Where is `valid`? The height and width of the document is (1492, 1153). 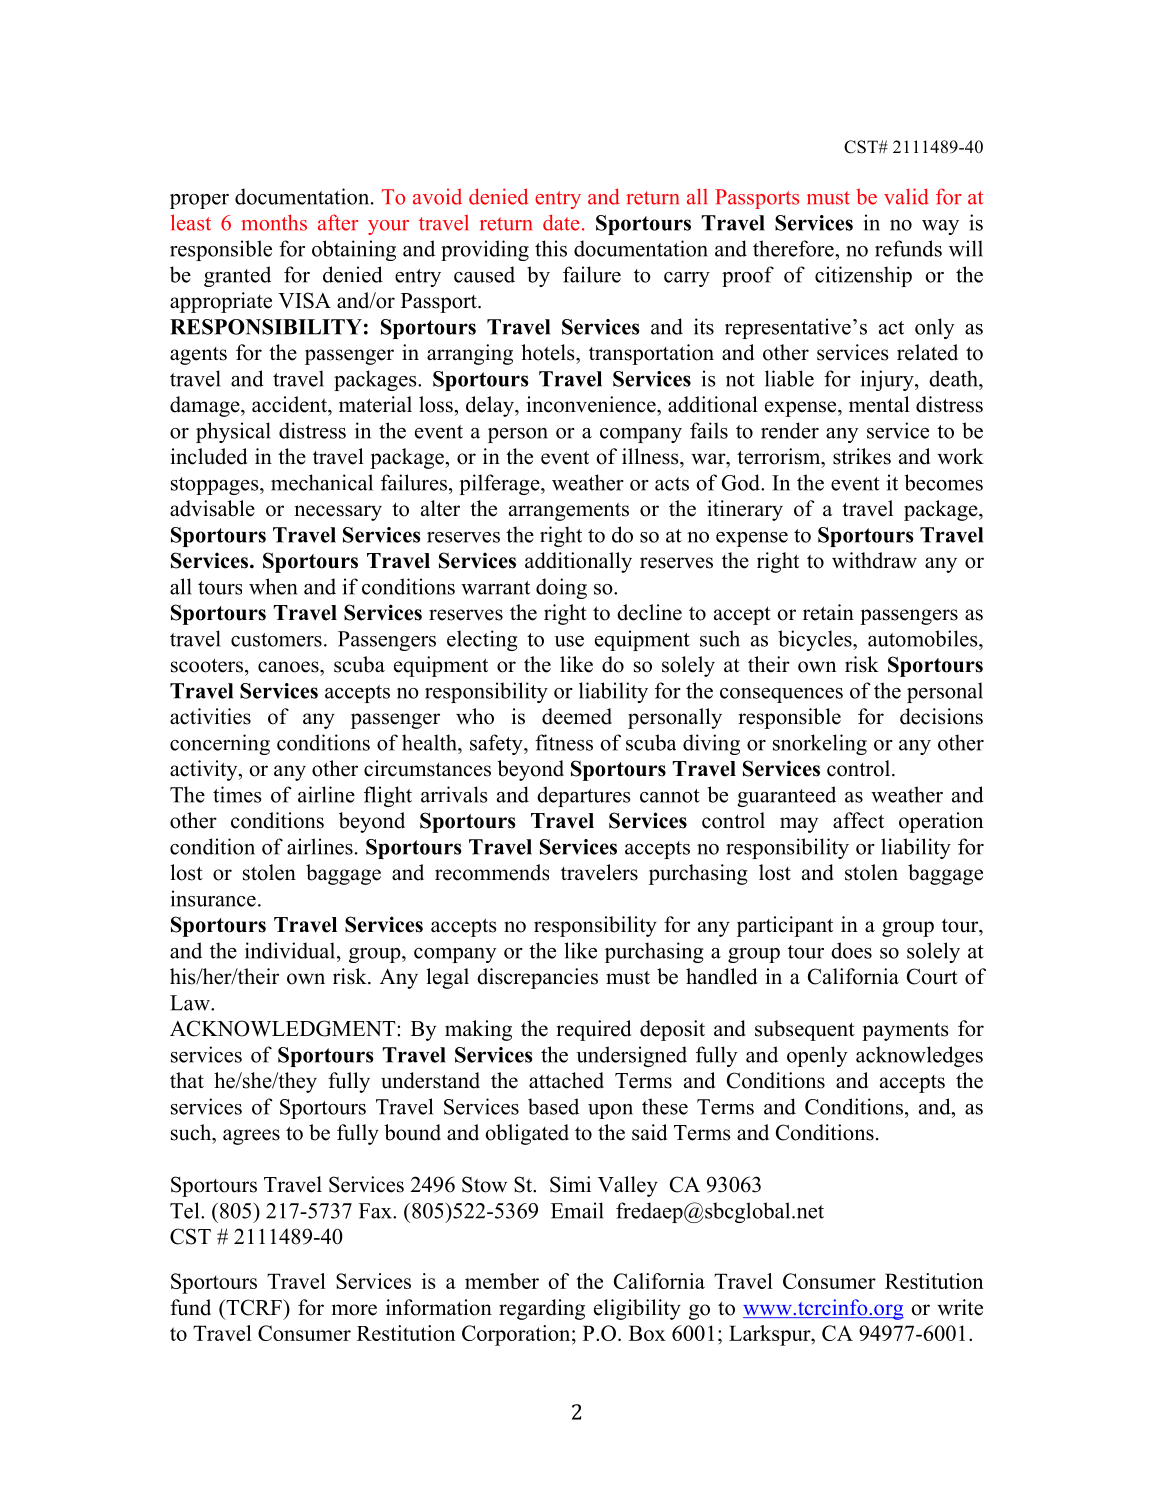
valid is located at coordinates (906, 196).
